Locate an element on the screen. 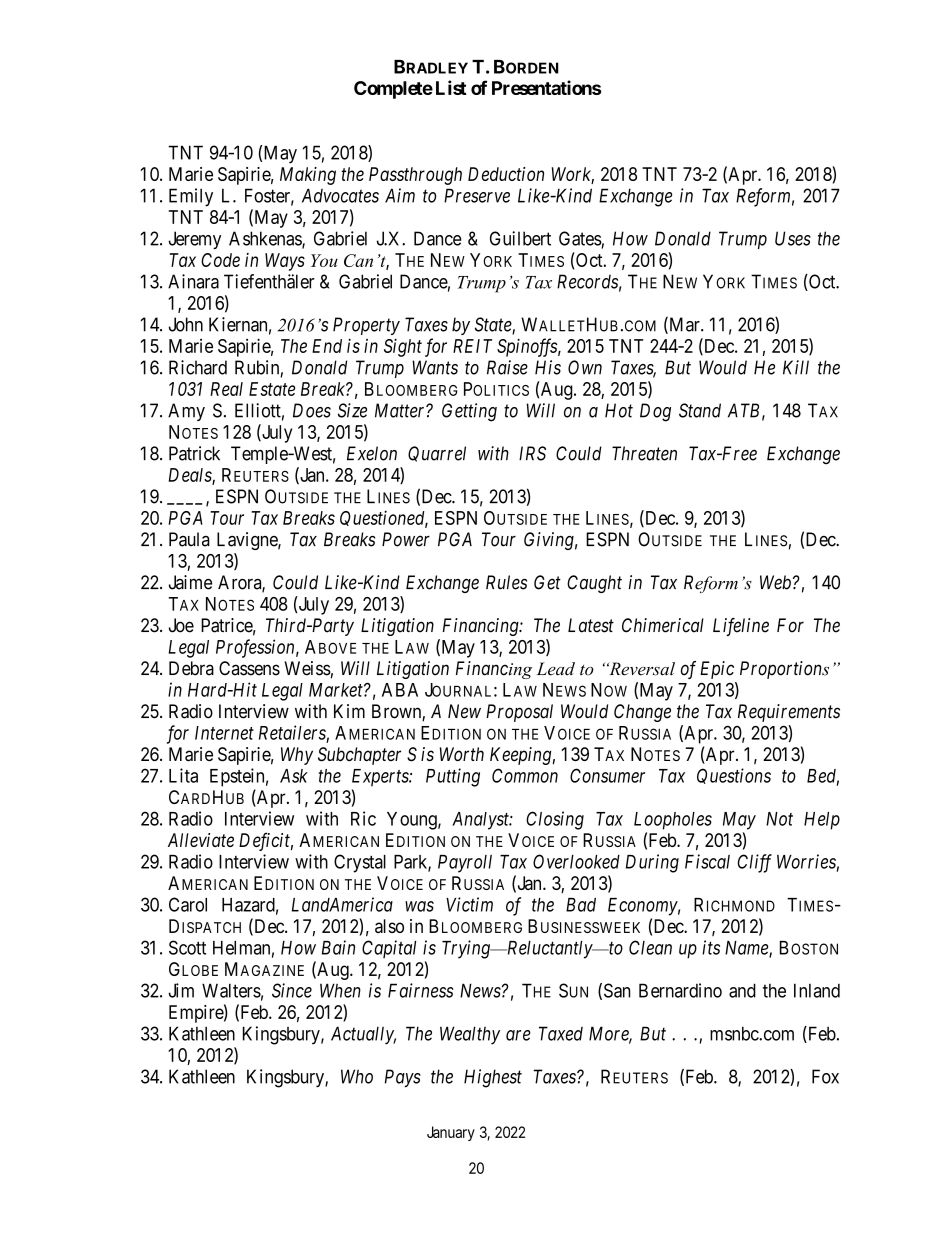 This screenshot has height=1233, width=952. Alleviate is located at coordinates (201, 840).
